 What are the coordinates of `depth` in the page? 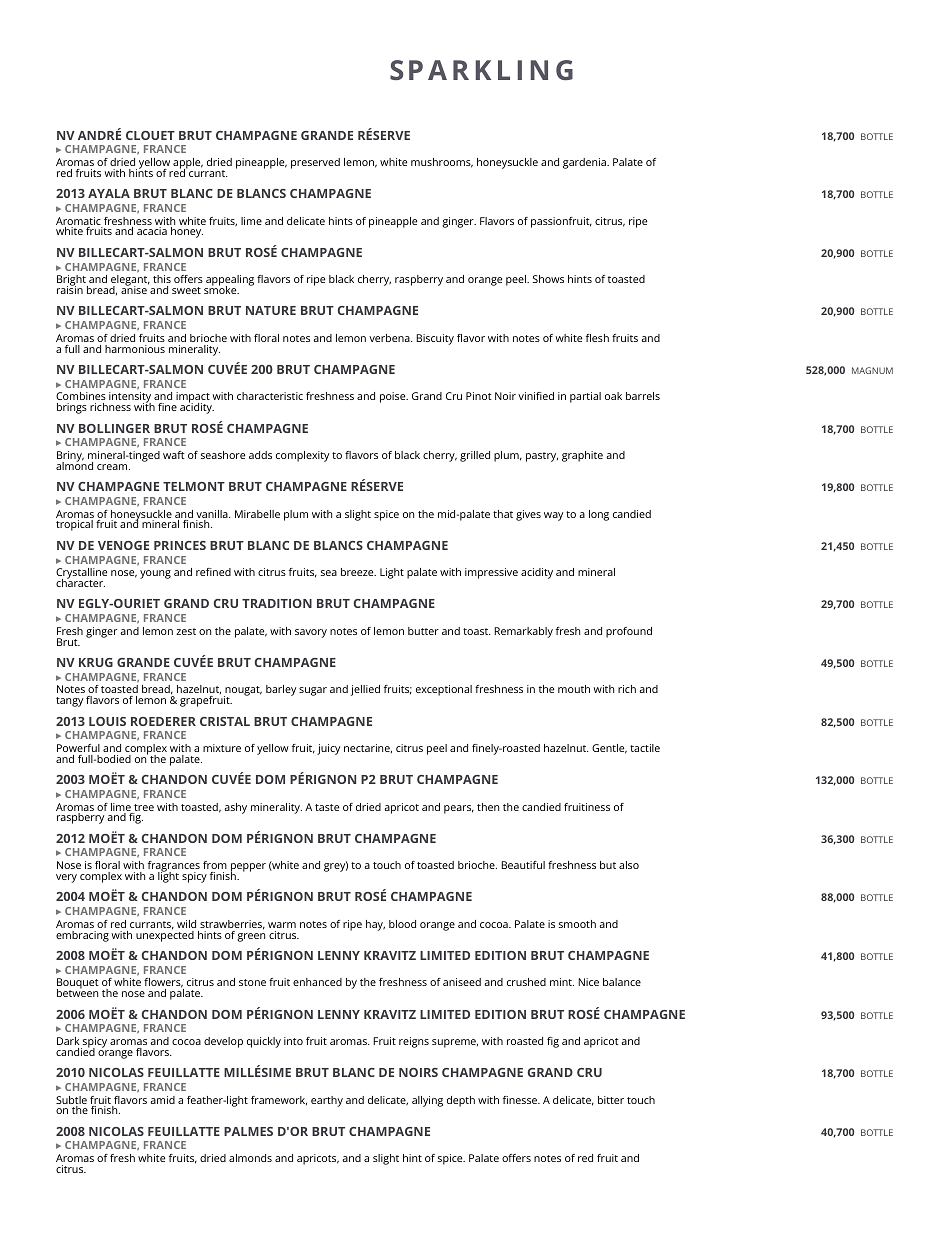 It's located at (461, 1101).
